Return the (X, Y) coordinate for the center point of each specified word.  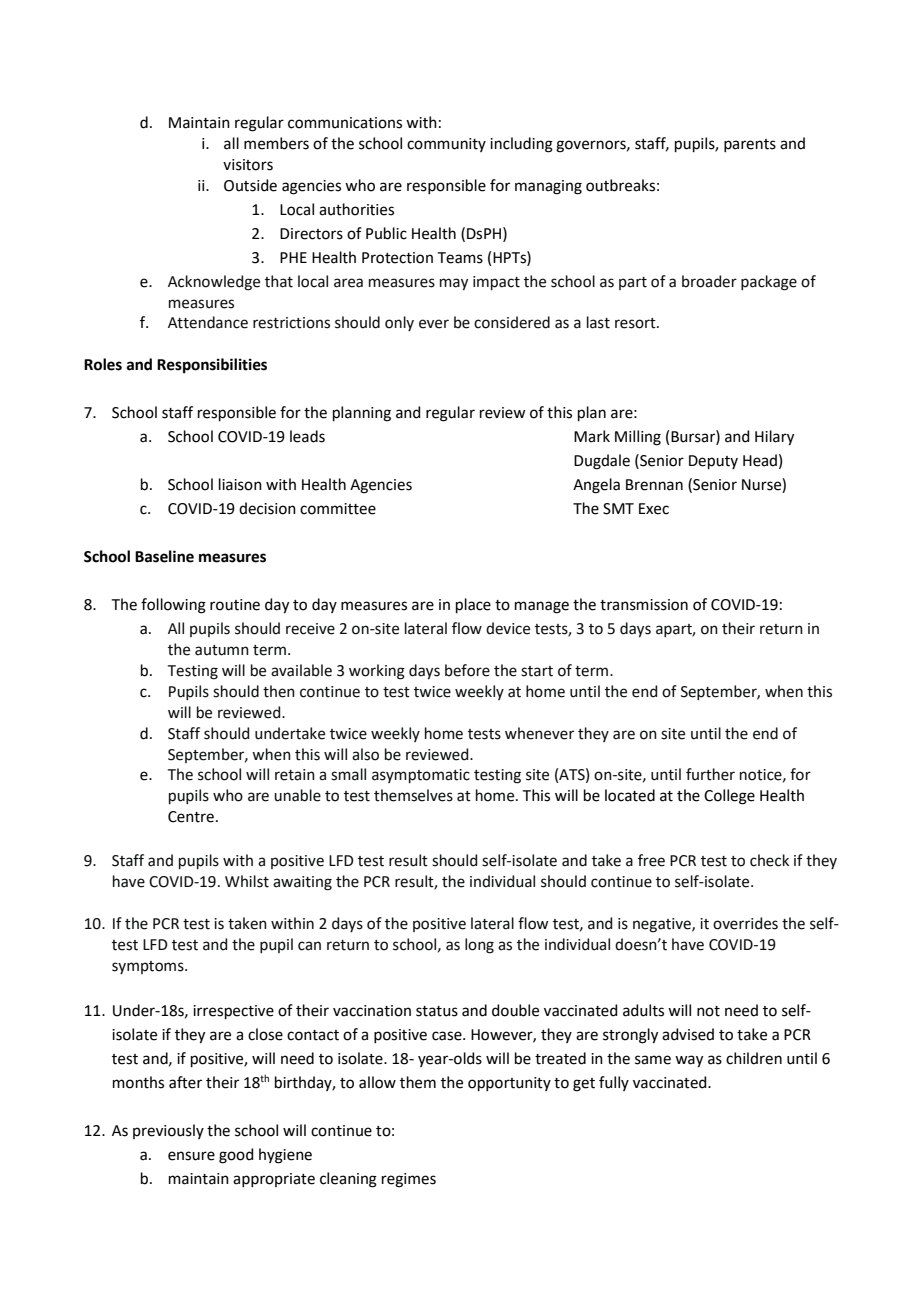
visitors (248, 165)
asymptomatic (421, 776)
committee (338, 509)
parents (750, 145)
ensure (191, 1156)
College (729, 797)
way (689, 1061)
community (446, 145)
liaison (240, 484)
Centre (191, 817)
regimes (409, 1180)
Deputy (713, 462)
